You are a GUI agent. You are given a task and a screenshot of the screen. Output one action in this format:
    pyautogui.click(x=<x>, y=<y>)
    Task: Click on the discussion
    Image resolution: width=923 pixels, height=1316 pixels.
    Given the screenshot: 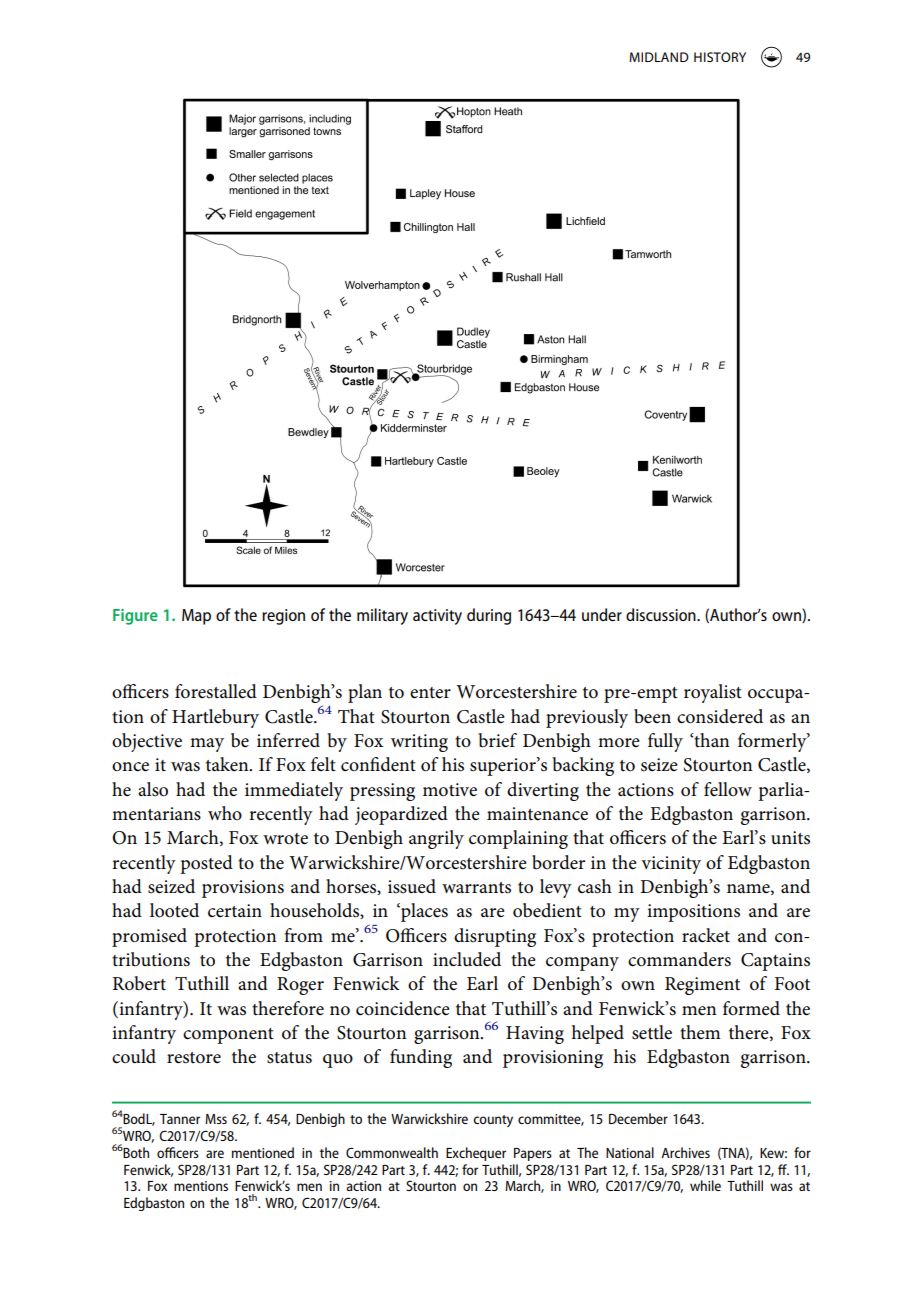 What is the action you would take?
    pyautogui.click(x=662, y=614)
